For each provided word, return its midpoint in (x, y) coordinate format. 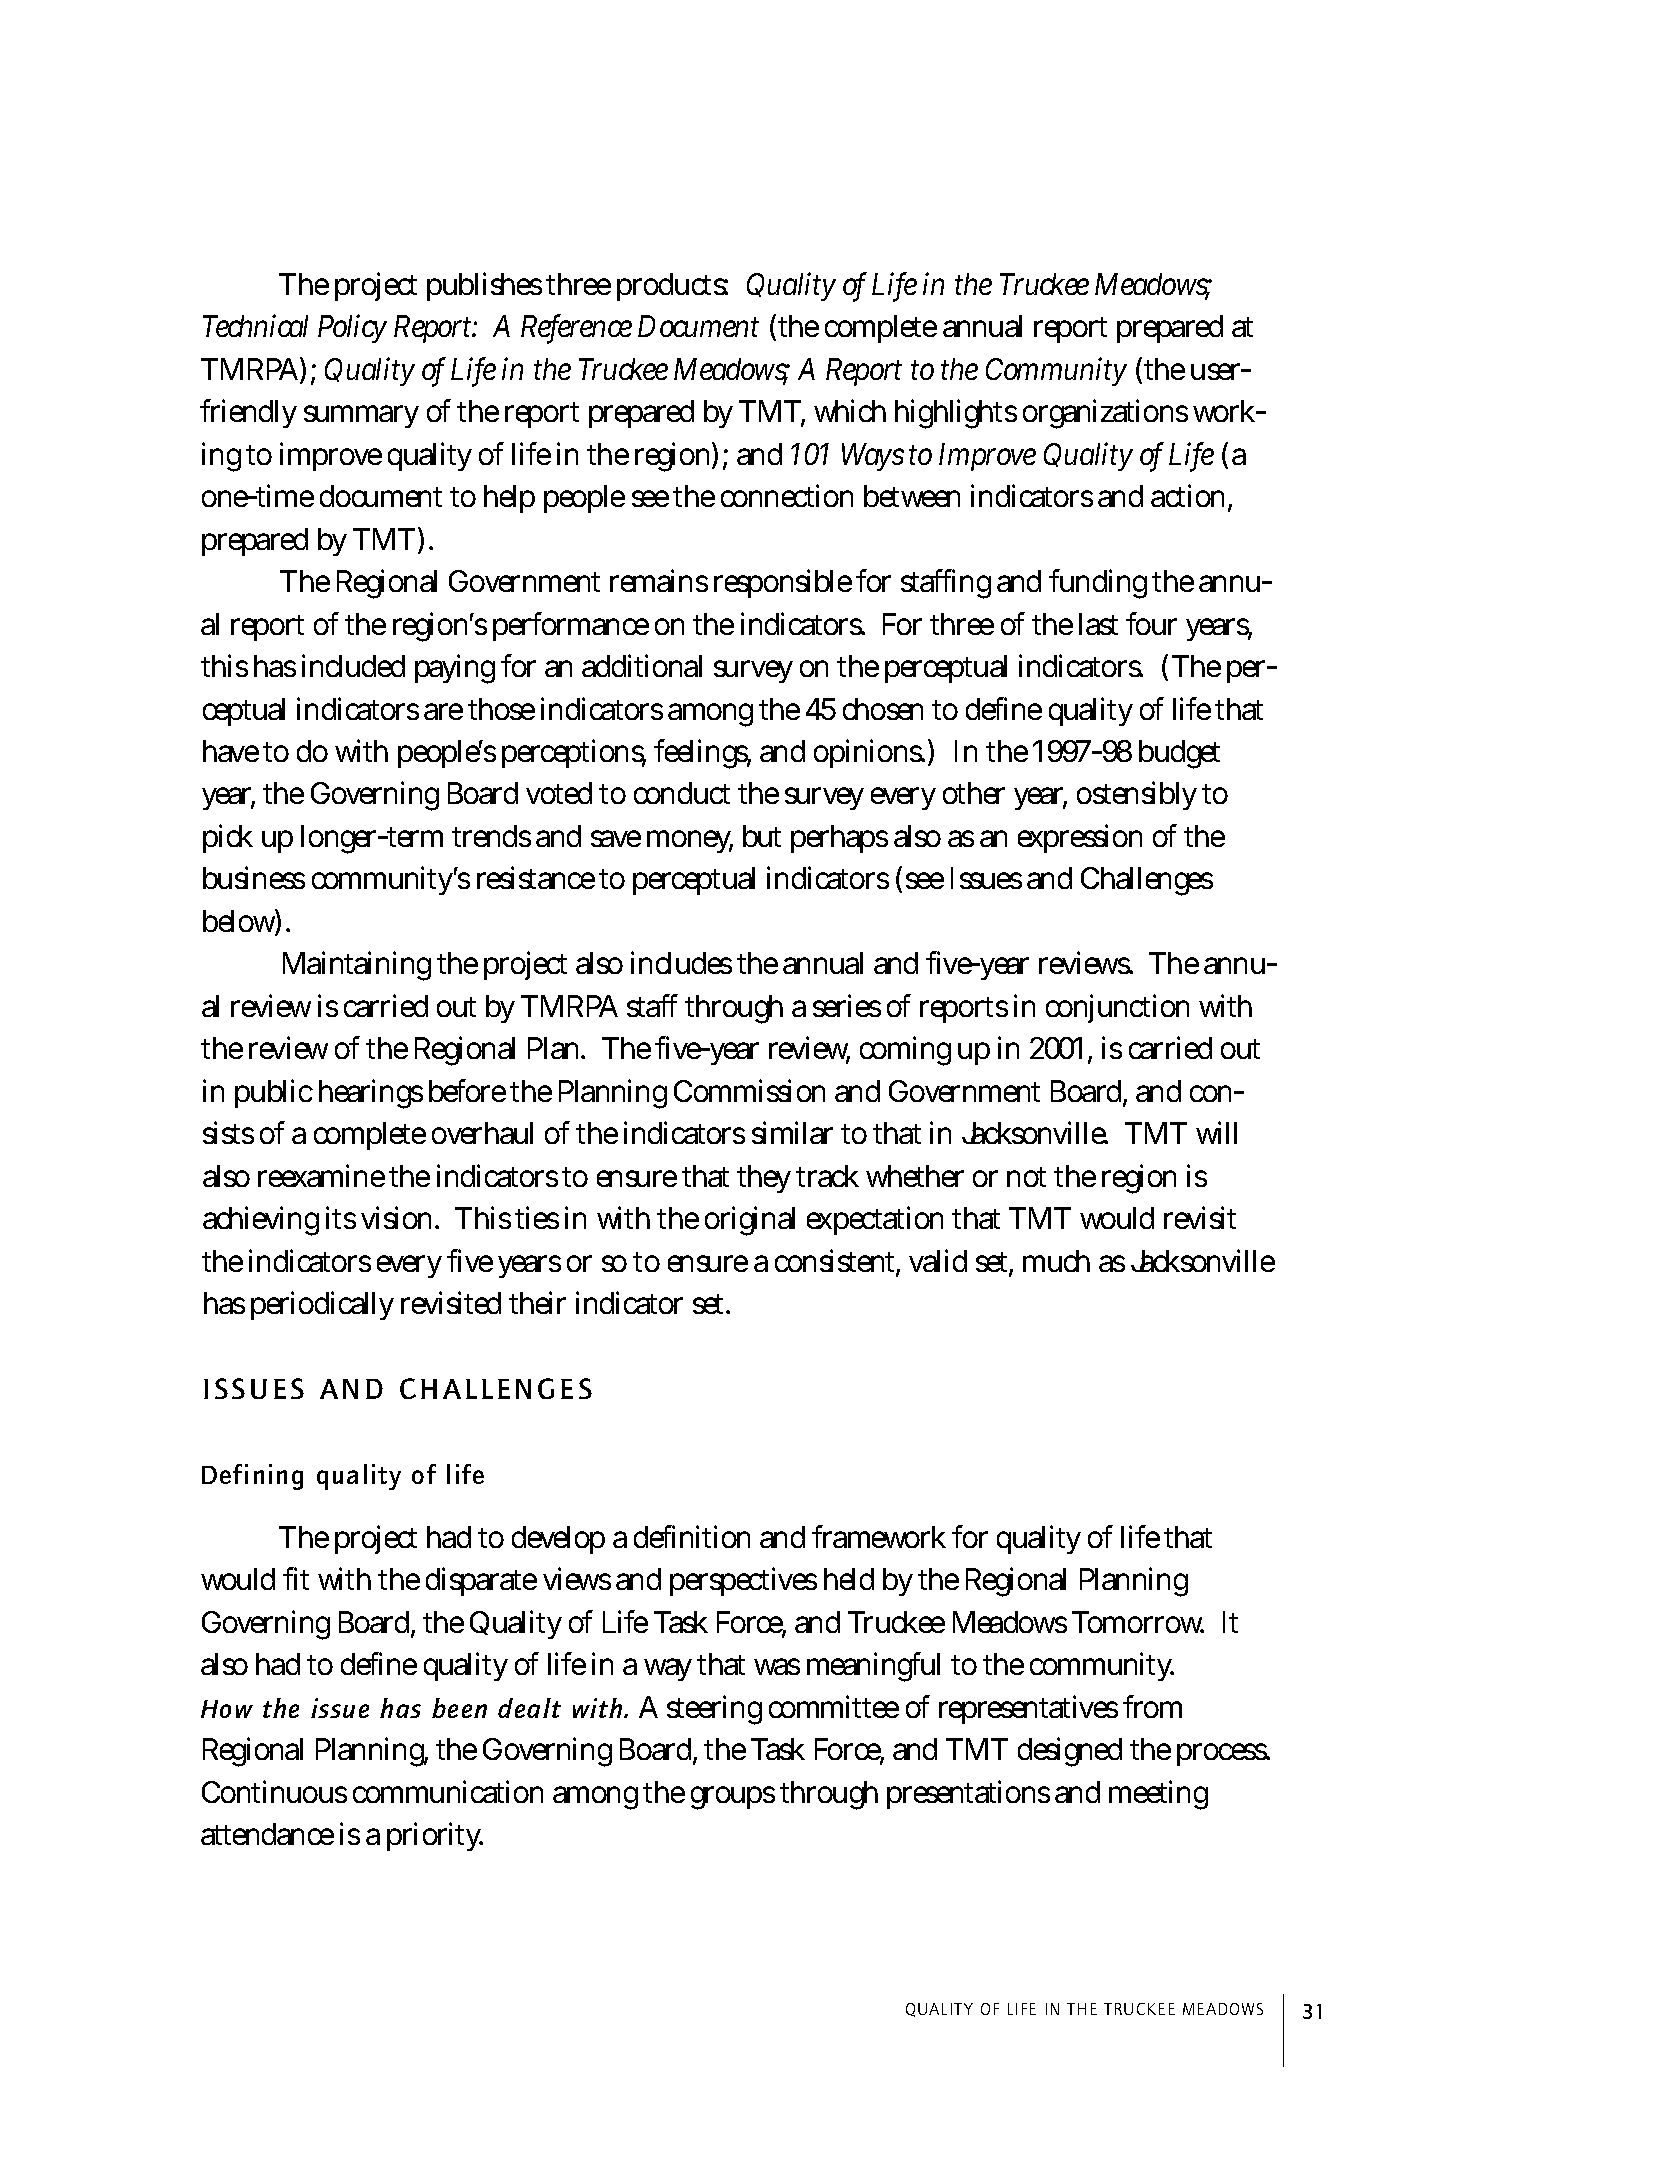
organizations (1105, 414)
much (1056, 1261)
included (353, 665)
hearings (371, 1094)
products (672, 287)
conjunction (1117, 1008)
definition (692, 1536)
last (1098, 624)
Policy (352, 328)
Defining (252, 1477)
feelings (702, 754)
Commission (749, 1090)
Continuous (274, 1791)
